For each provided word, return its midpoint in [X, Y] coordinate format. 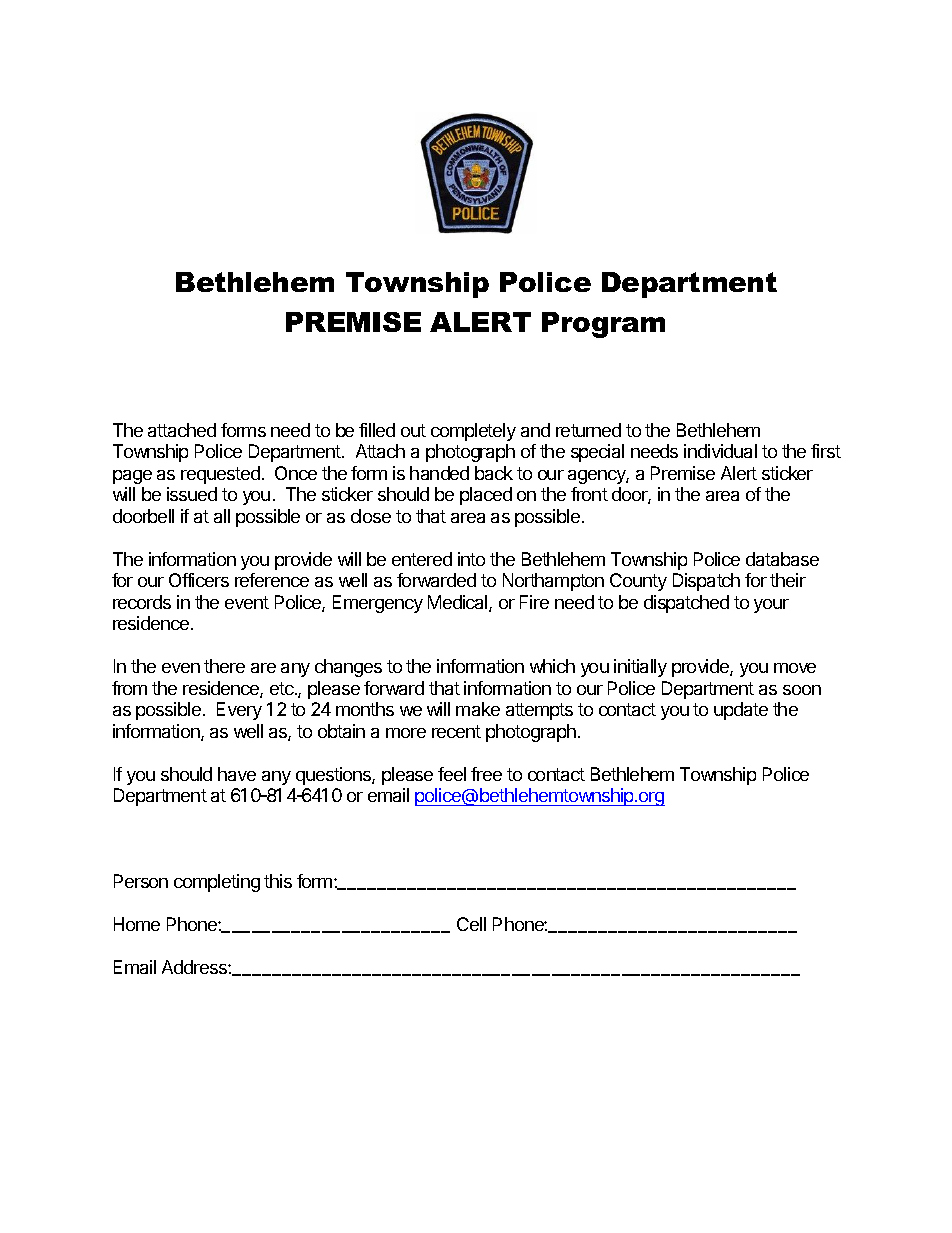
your [771, 606]
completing [217, 883]
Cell [471, 924]
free [486, 774]
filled [377, 430]
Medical [459, 603]
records [142, 602]
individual [720, 451]
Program [603, 325]
